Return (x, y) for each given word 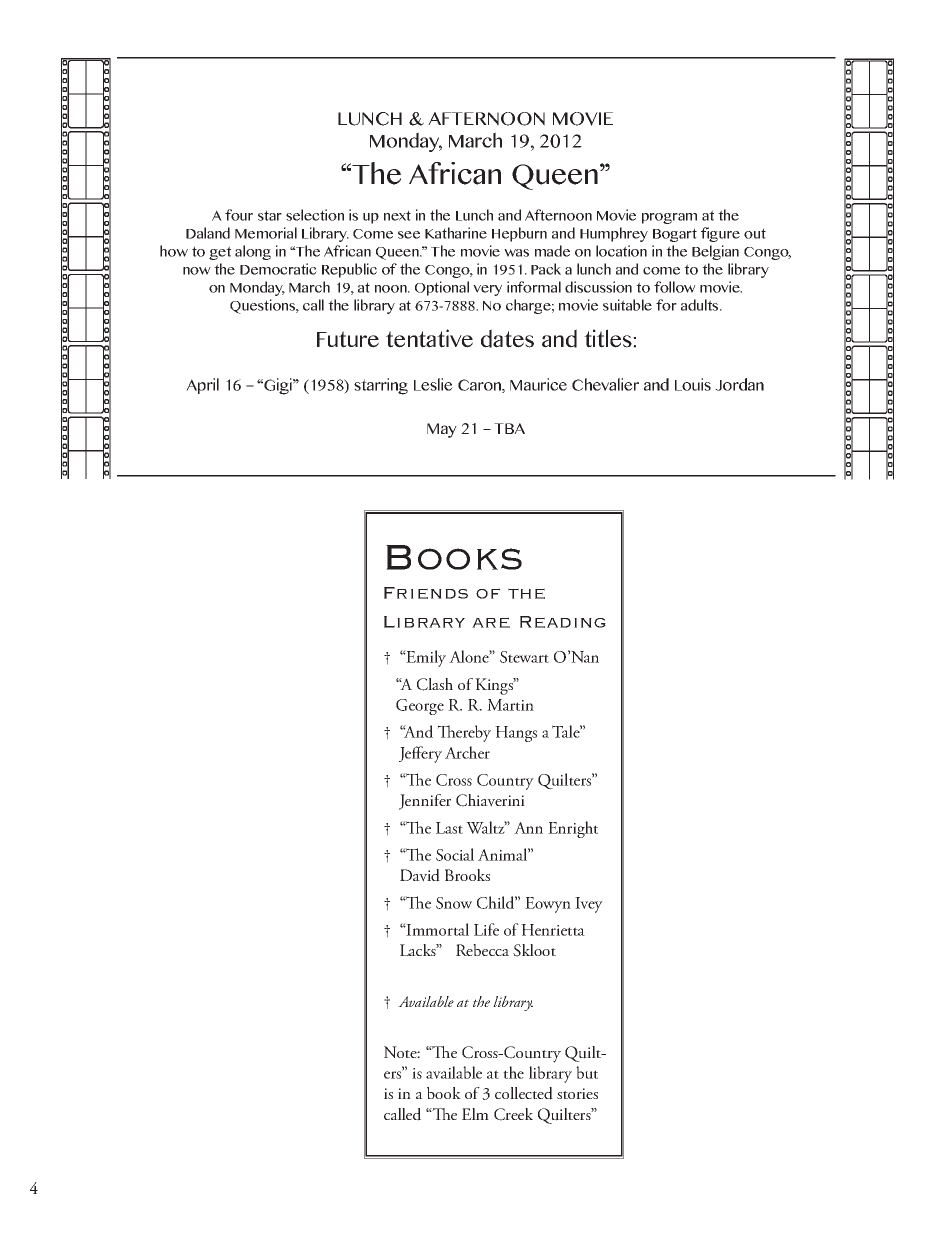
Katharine (456, 233)
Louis (693, 384)
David (420, 875)
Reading (563, 622)
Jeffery (420, 754)
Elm (475, 1114)
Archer (467, 752)
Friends (426, 593)
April (202, 386)
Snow (454, 903)
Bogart (675, 235)
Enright (573, 829)
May (442, 430)
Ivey (589, 905)
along (253, 252)
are (491, 622)
